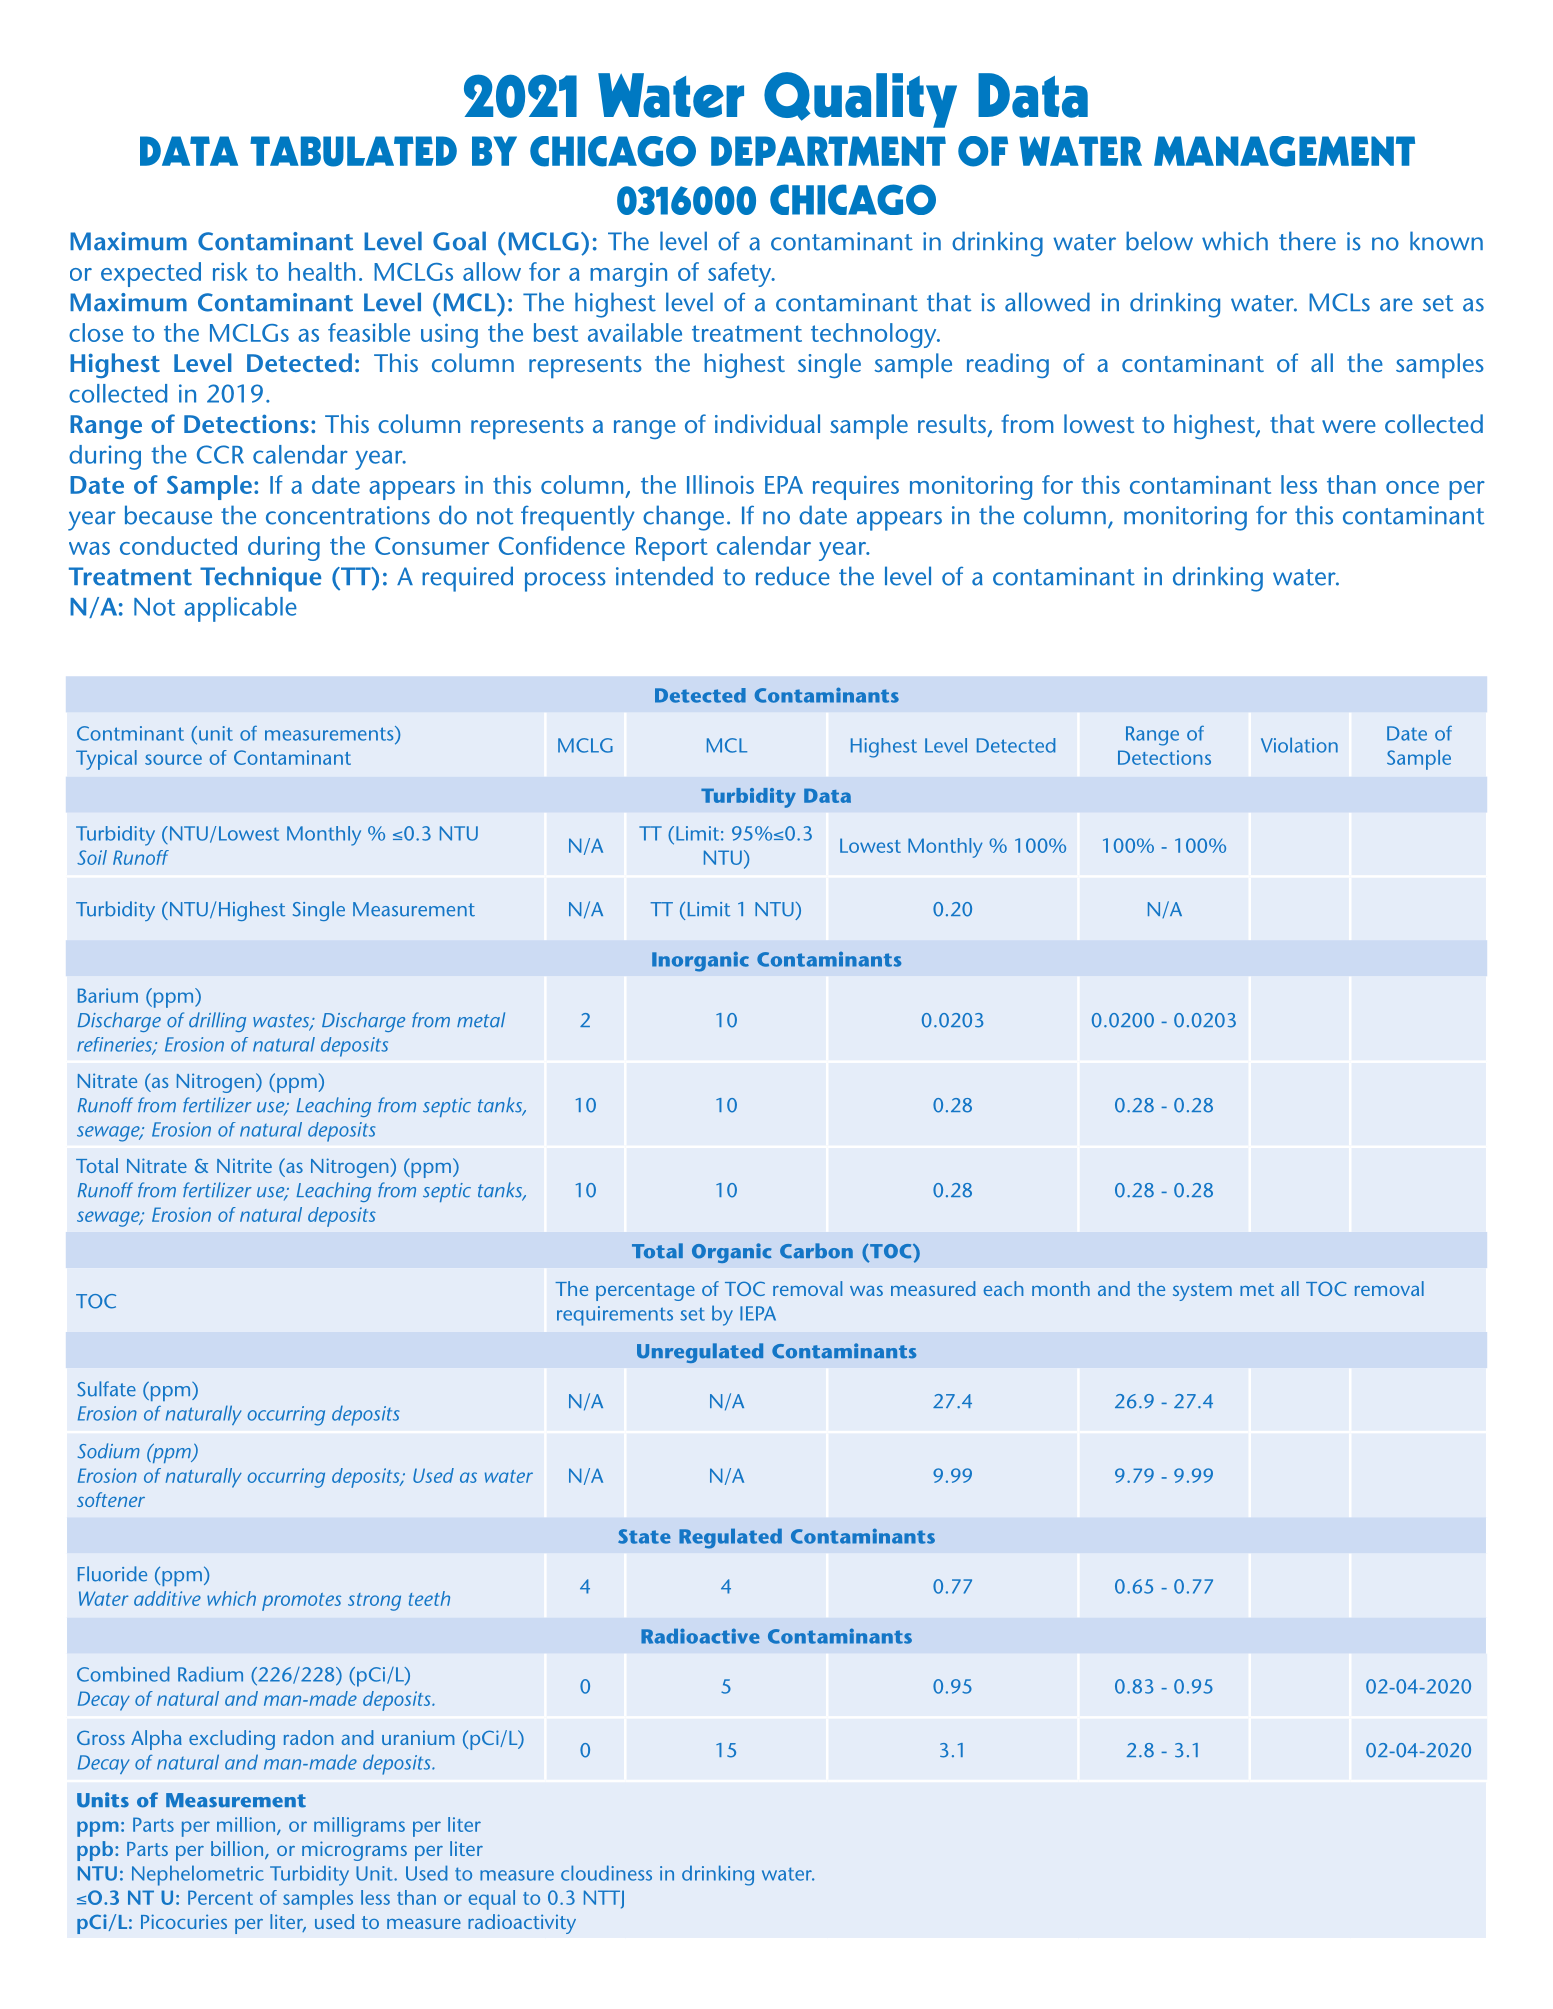 The width and height of the screenshot is (1553, 2009). Describe the element at coordinates (353, 151) in the screenshot. I see `TABULATED` at that location.
